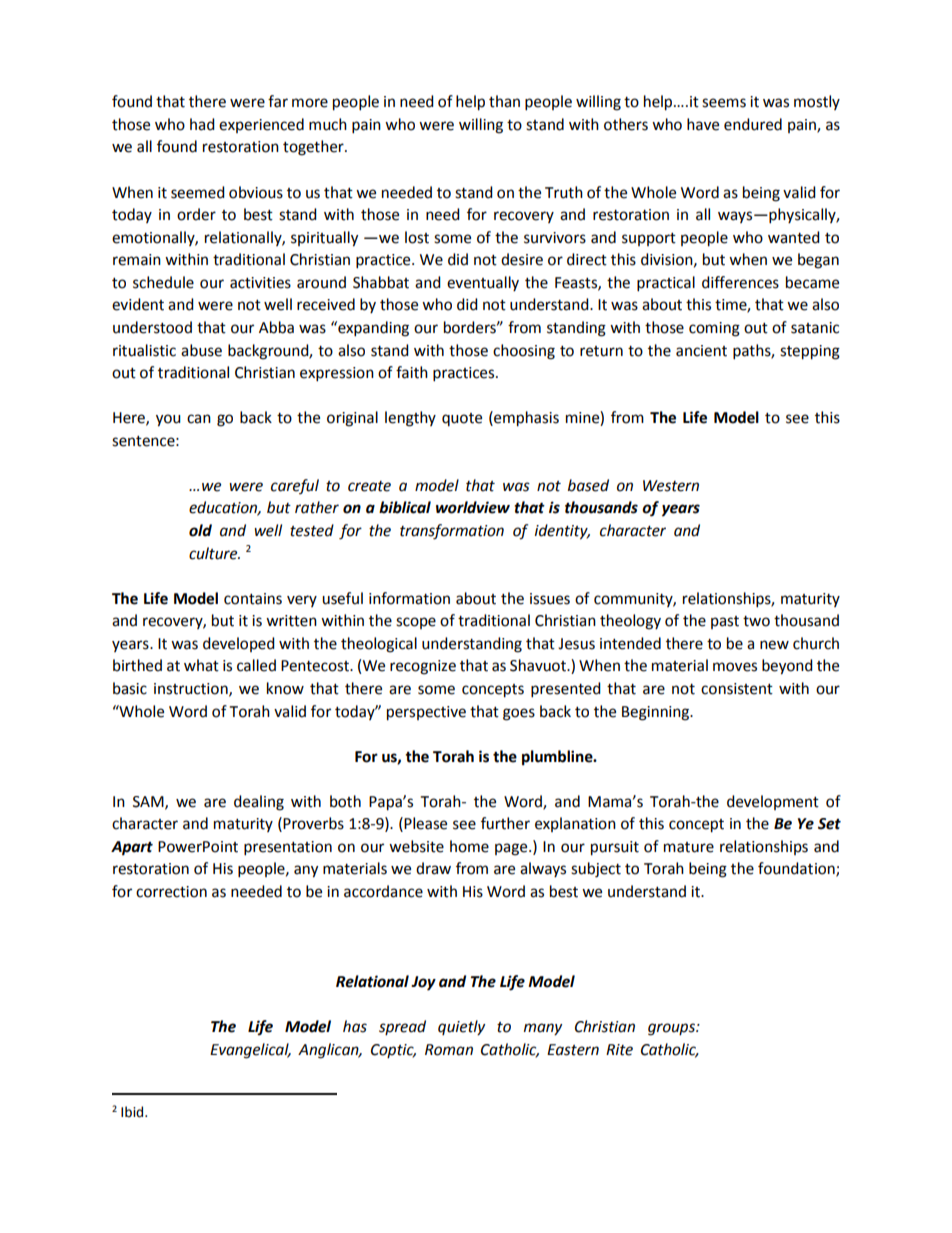 The height and width of the screenshot is (1233, 952). I want to click on scope, so click(416, 623).
